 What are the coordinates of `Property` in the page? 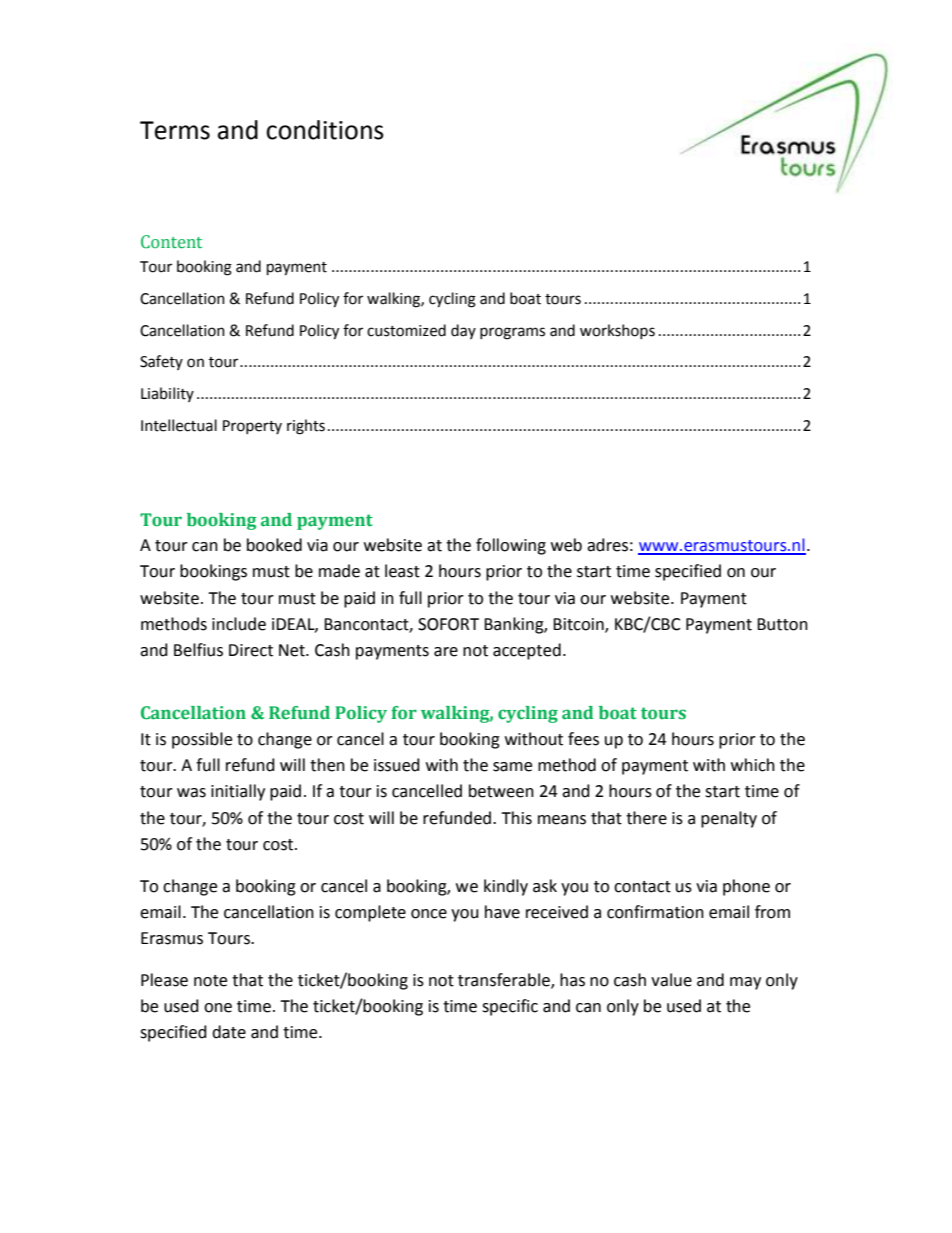 It's located at (252, 427).
